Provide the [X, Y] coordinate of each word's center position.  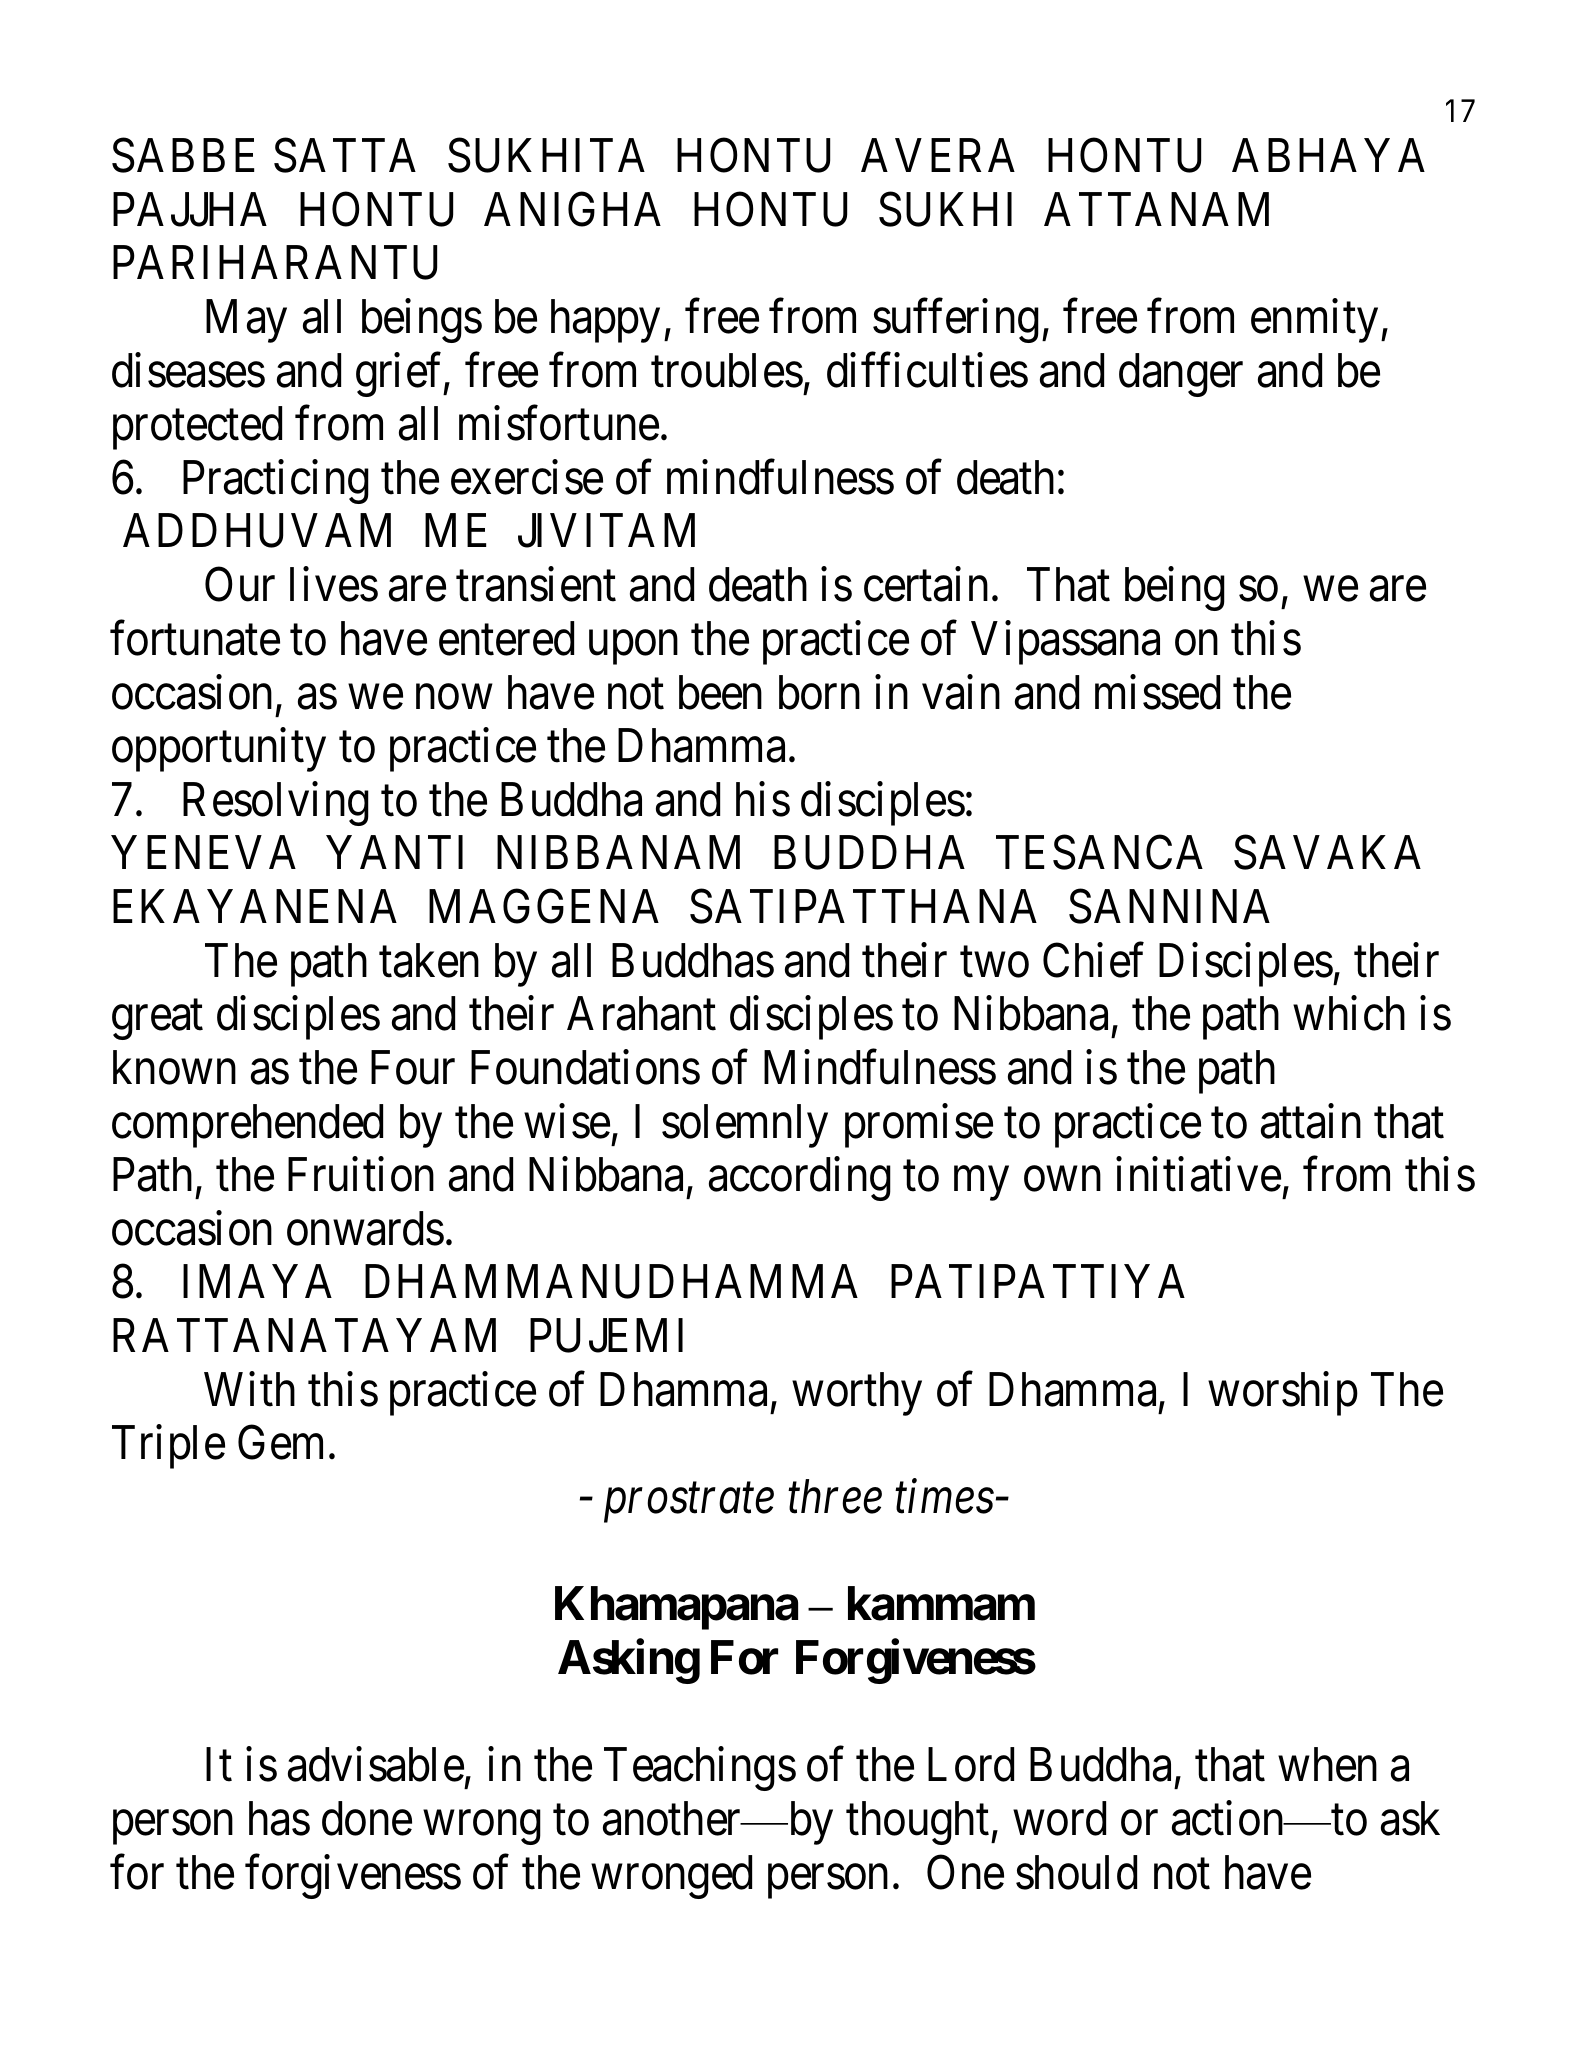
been [720, 692]
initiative [1198, 1174]
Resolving [276, 804]
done [367, 1818]
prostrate [689, 1504]
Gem [280, 1443]
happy [605, 321]
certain [926, 584]
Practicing [276, 482]
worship [1283, 1394]
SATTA [345, 156]
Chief [1093, 960]
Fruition [361, 1174]
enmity [1314, 321]
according [800, 1179]
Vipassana [1065, 643]
